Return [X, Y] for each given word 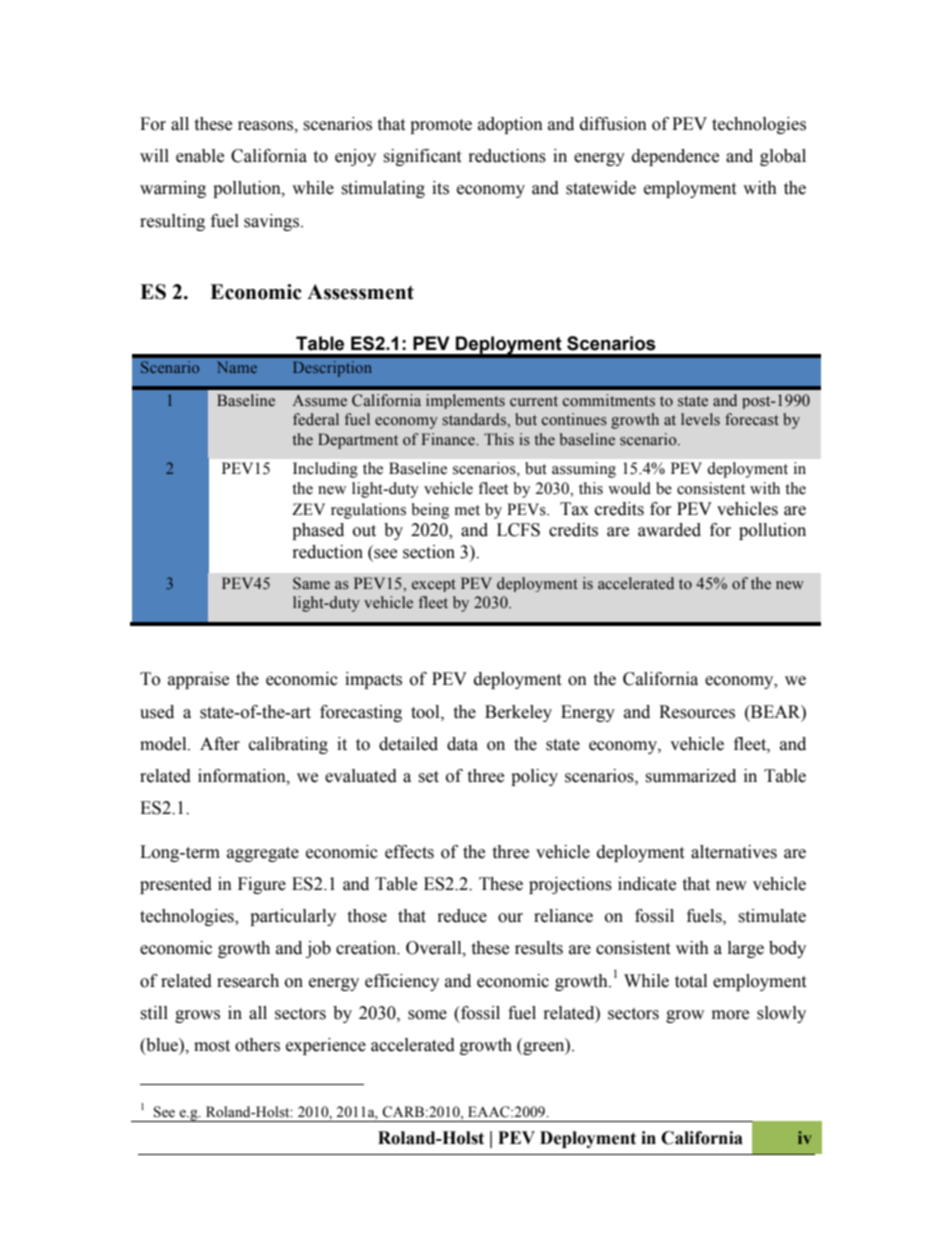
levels [700, 419]
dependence [675, 157]
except [434, 585]
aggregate [263, 854]
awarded [669, 530]
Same [311, 583]
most [212, 1046]
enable [200, 156]
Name [237, 367]
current [534, 401]
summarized [690, 776]
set [428, 777]
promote [441, 126]
